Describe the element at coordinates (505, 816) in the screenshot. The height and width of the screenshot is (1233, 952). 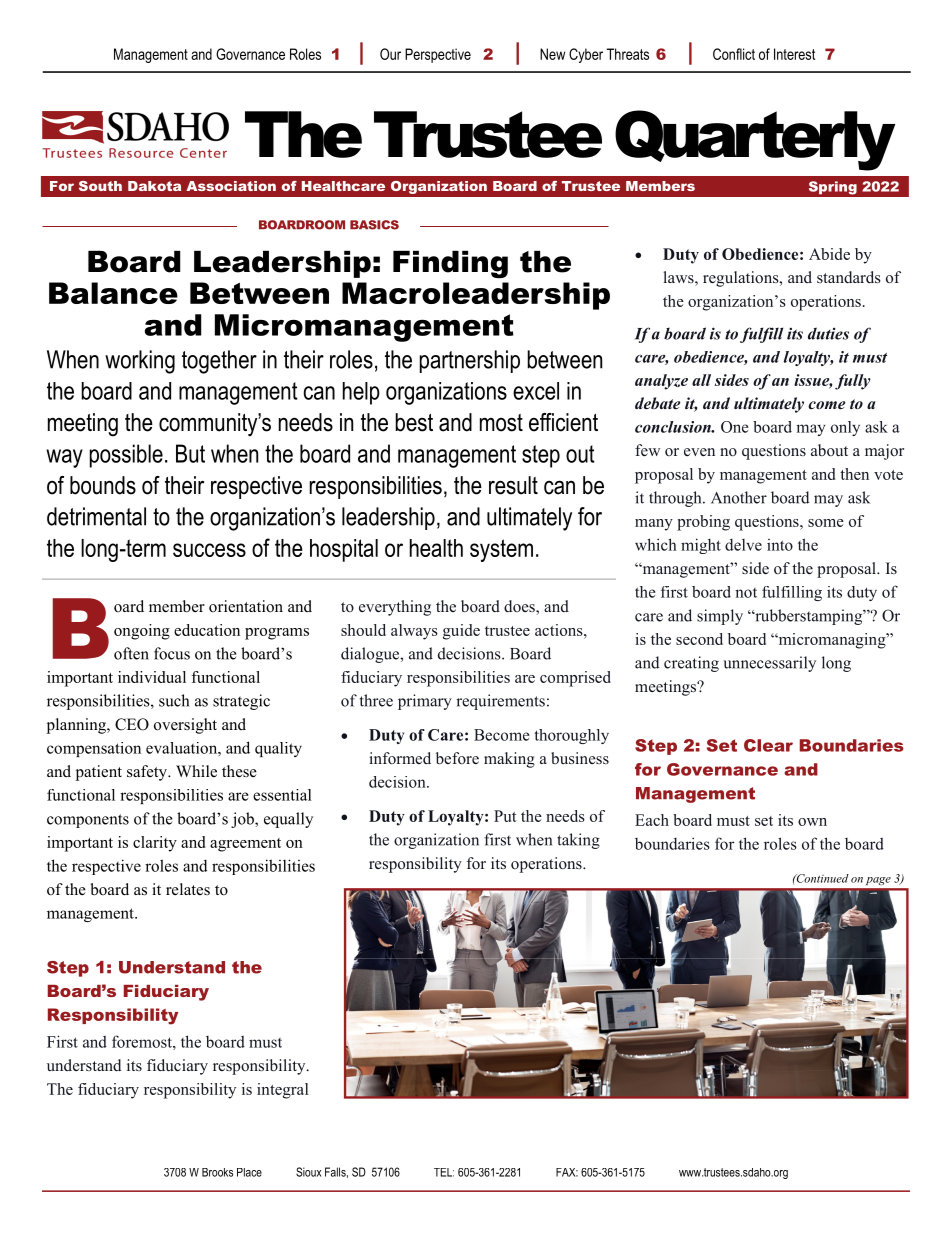
I see `Put` at that location.
